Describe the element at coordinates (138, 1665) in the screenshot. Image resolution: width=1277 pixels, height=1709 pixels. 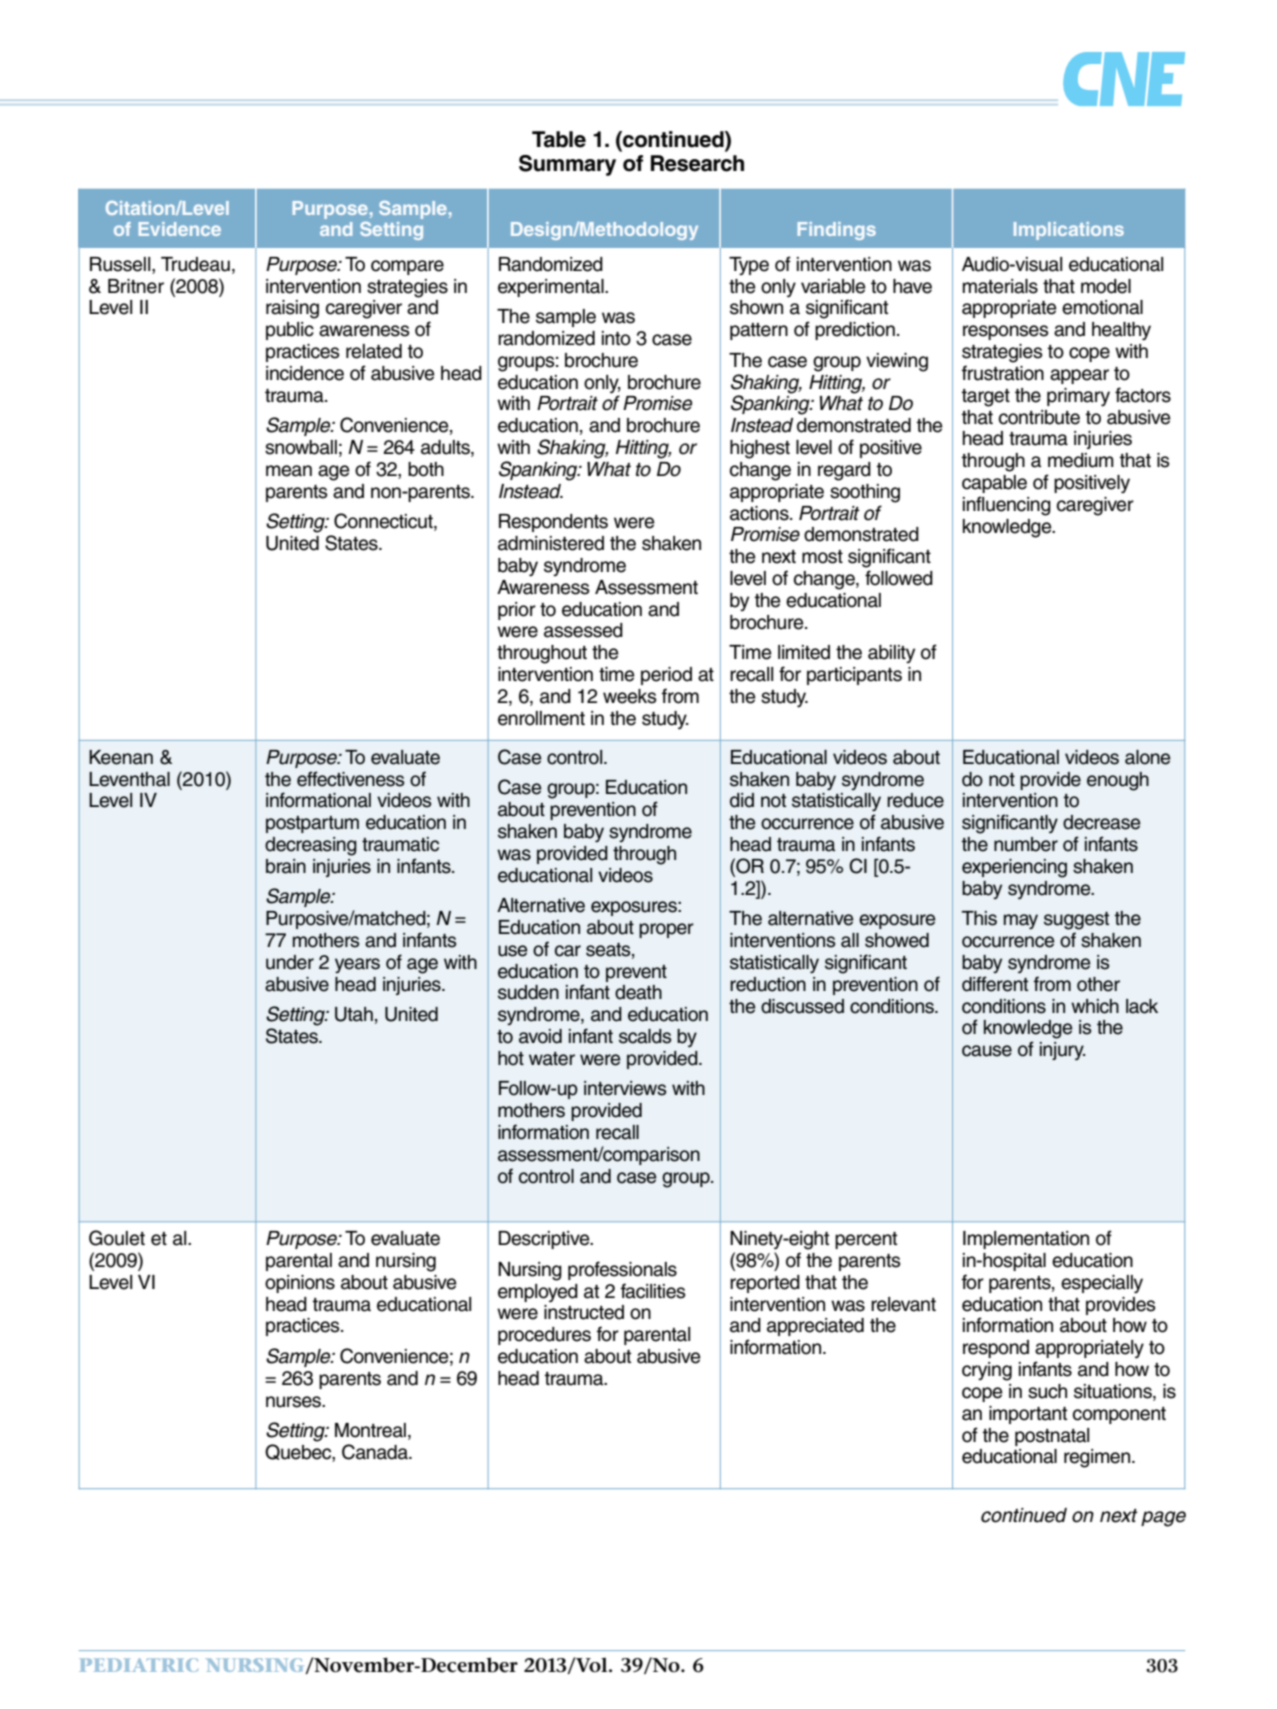
I see `PEDIATRIC` at that location.
